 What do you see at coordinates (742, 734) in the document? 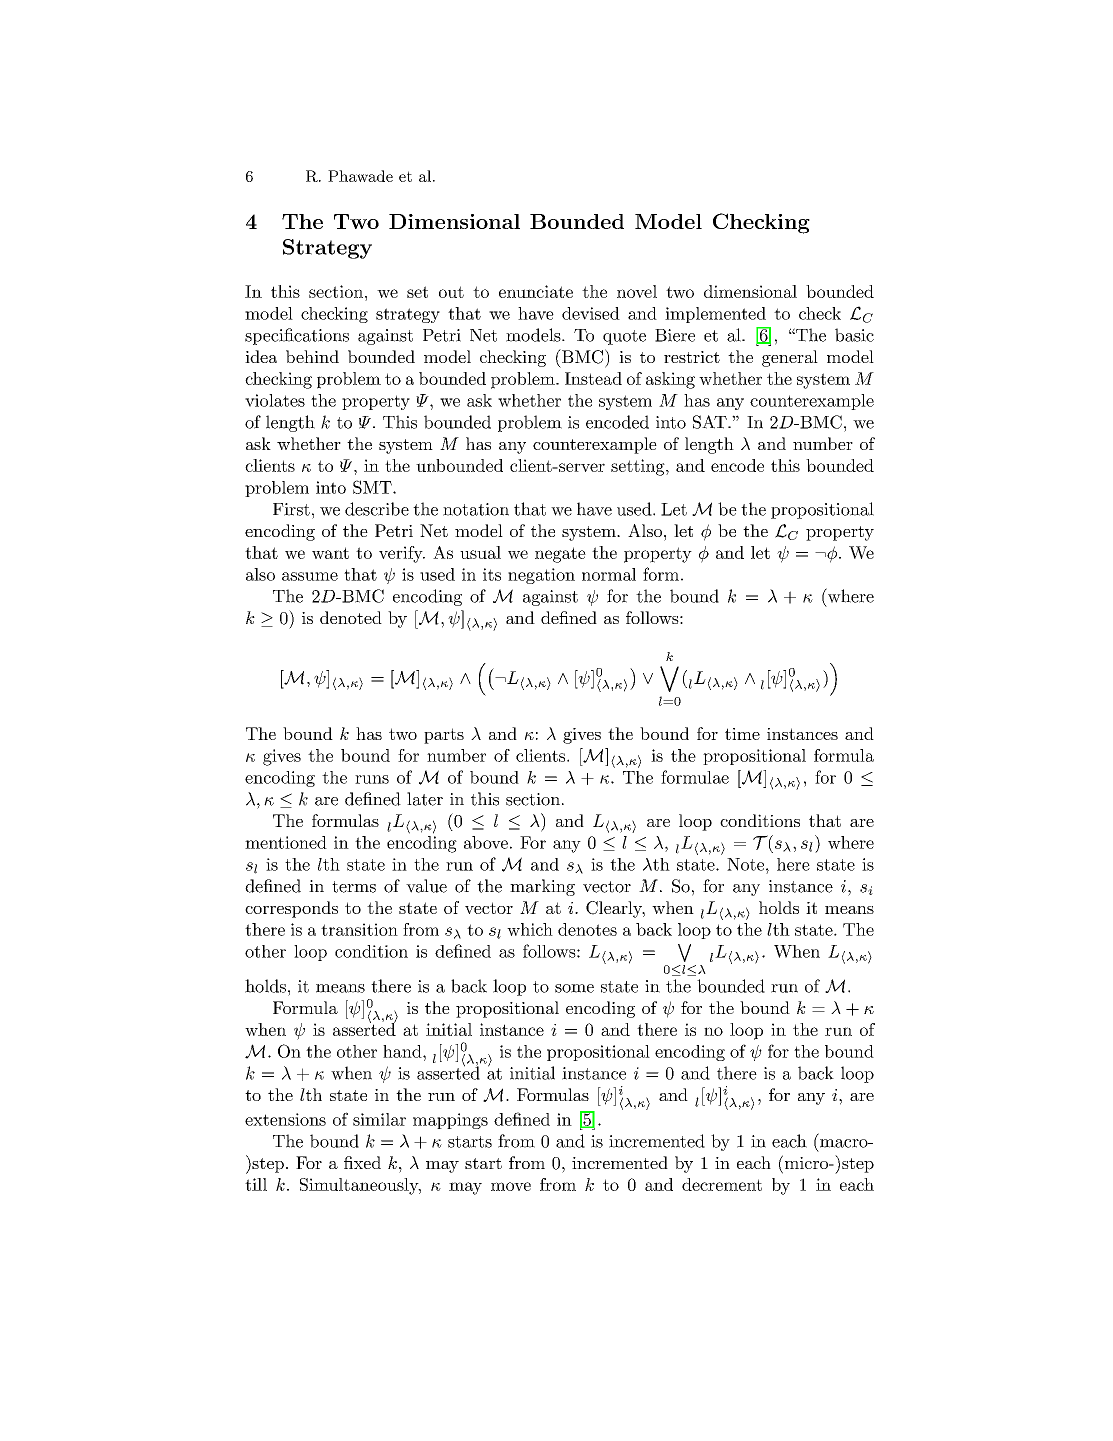
I see `time` at bounding box center [742, 734].
